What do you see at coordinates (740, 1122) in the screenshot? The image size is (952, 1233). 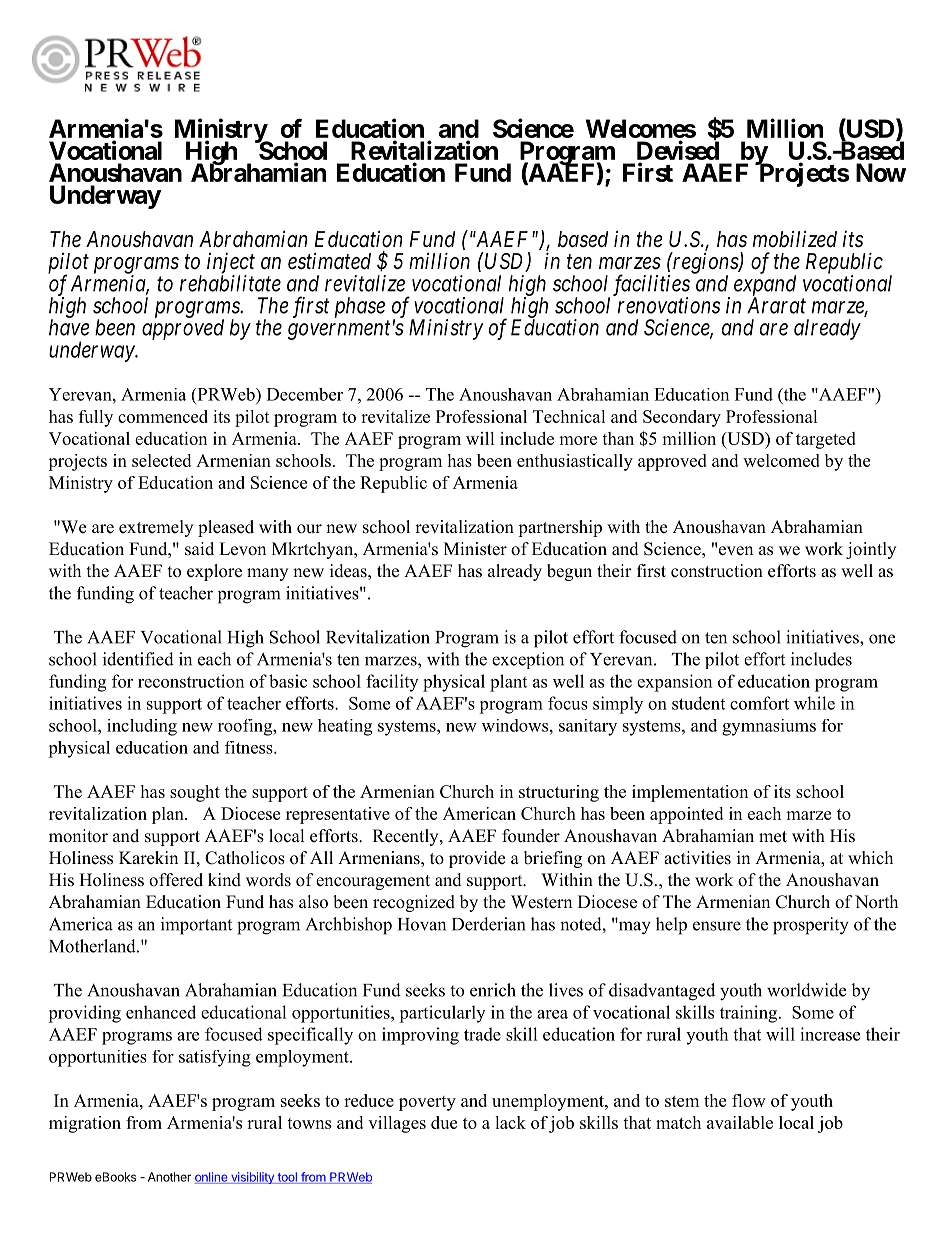 I see `available` at bounding box center [740, 1122].
